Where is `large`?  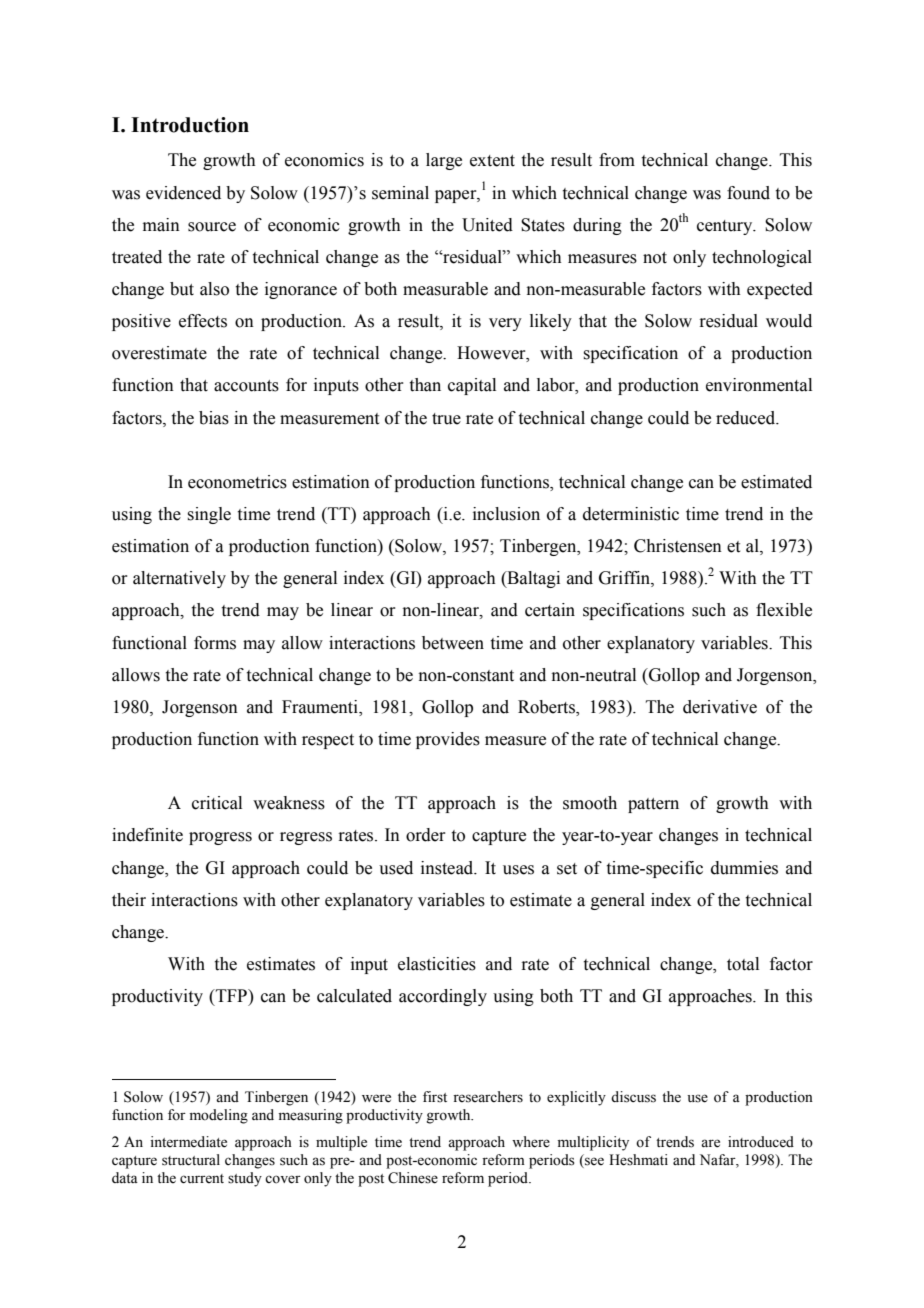 large is located at coordinates (444, 161).
